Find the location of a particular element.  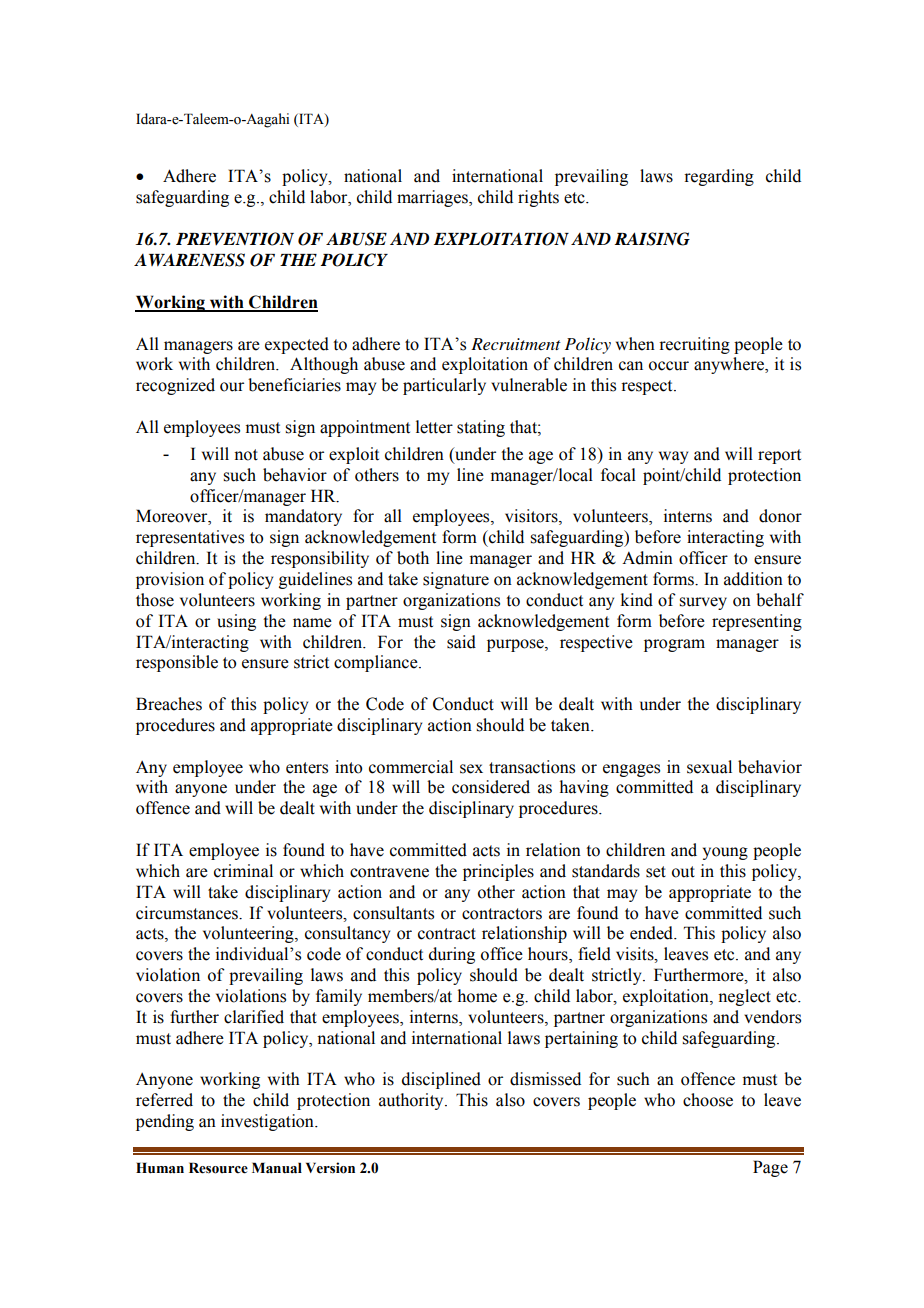

regarding is located at coordinates (719, 177).
